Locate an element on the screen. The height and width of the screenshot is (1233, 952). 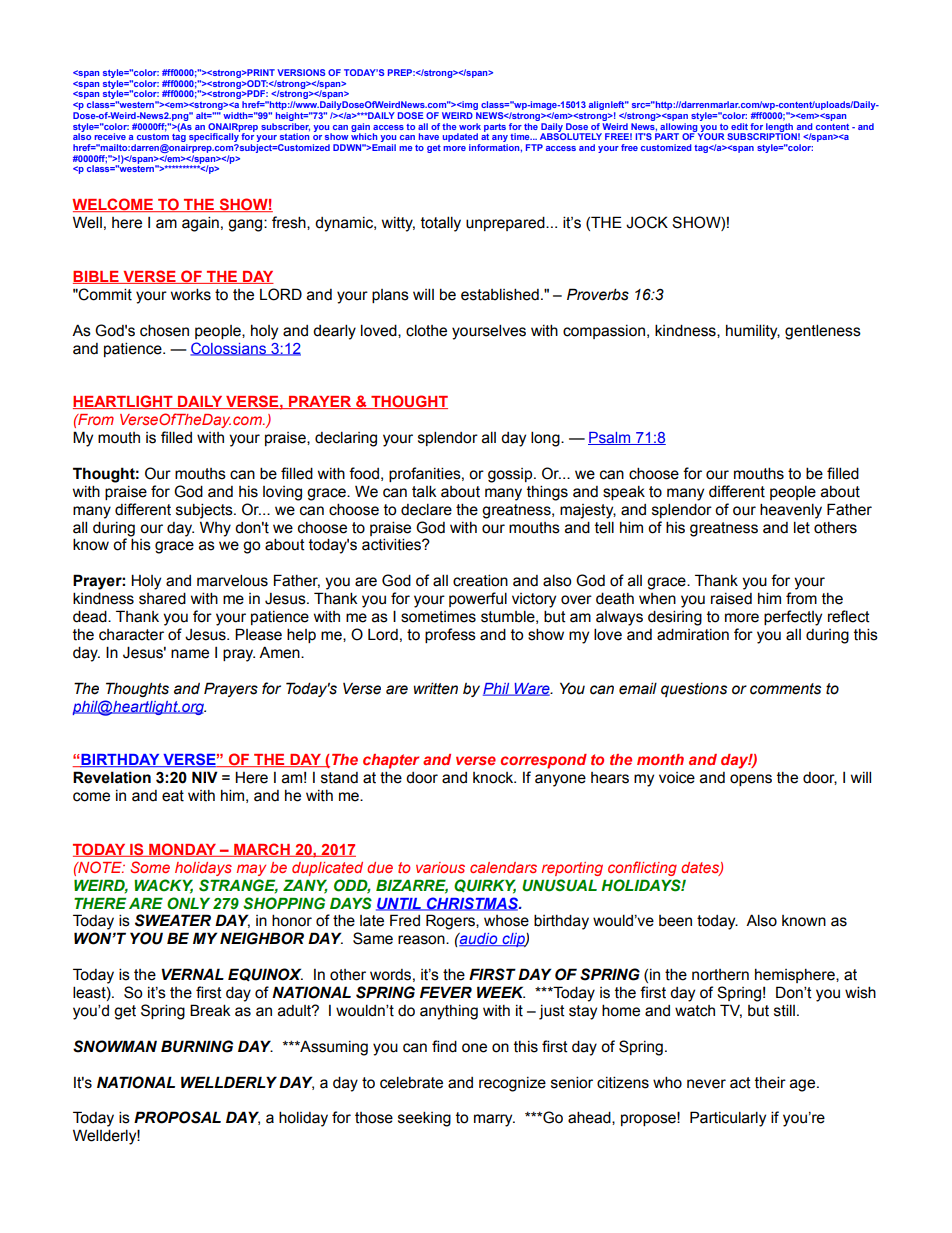
have is located at coordinates (429, 136).
